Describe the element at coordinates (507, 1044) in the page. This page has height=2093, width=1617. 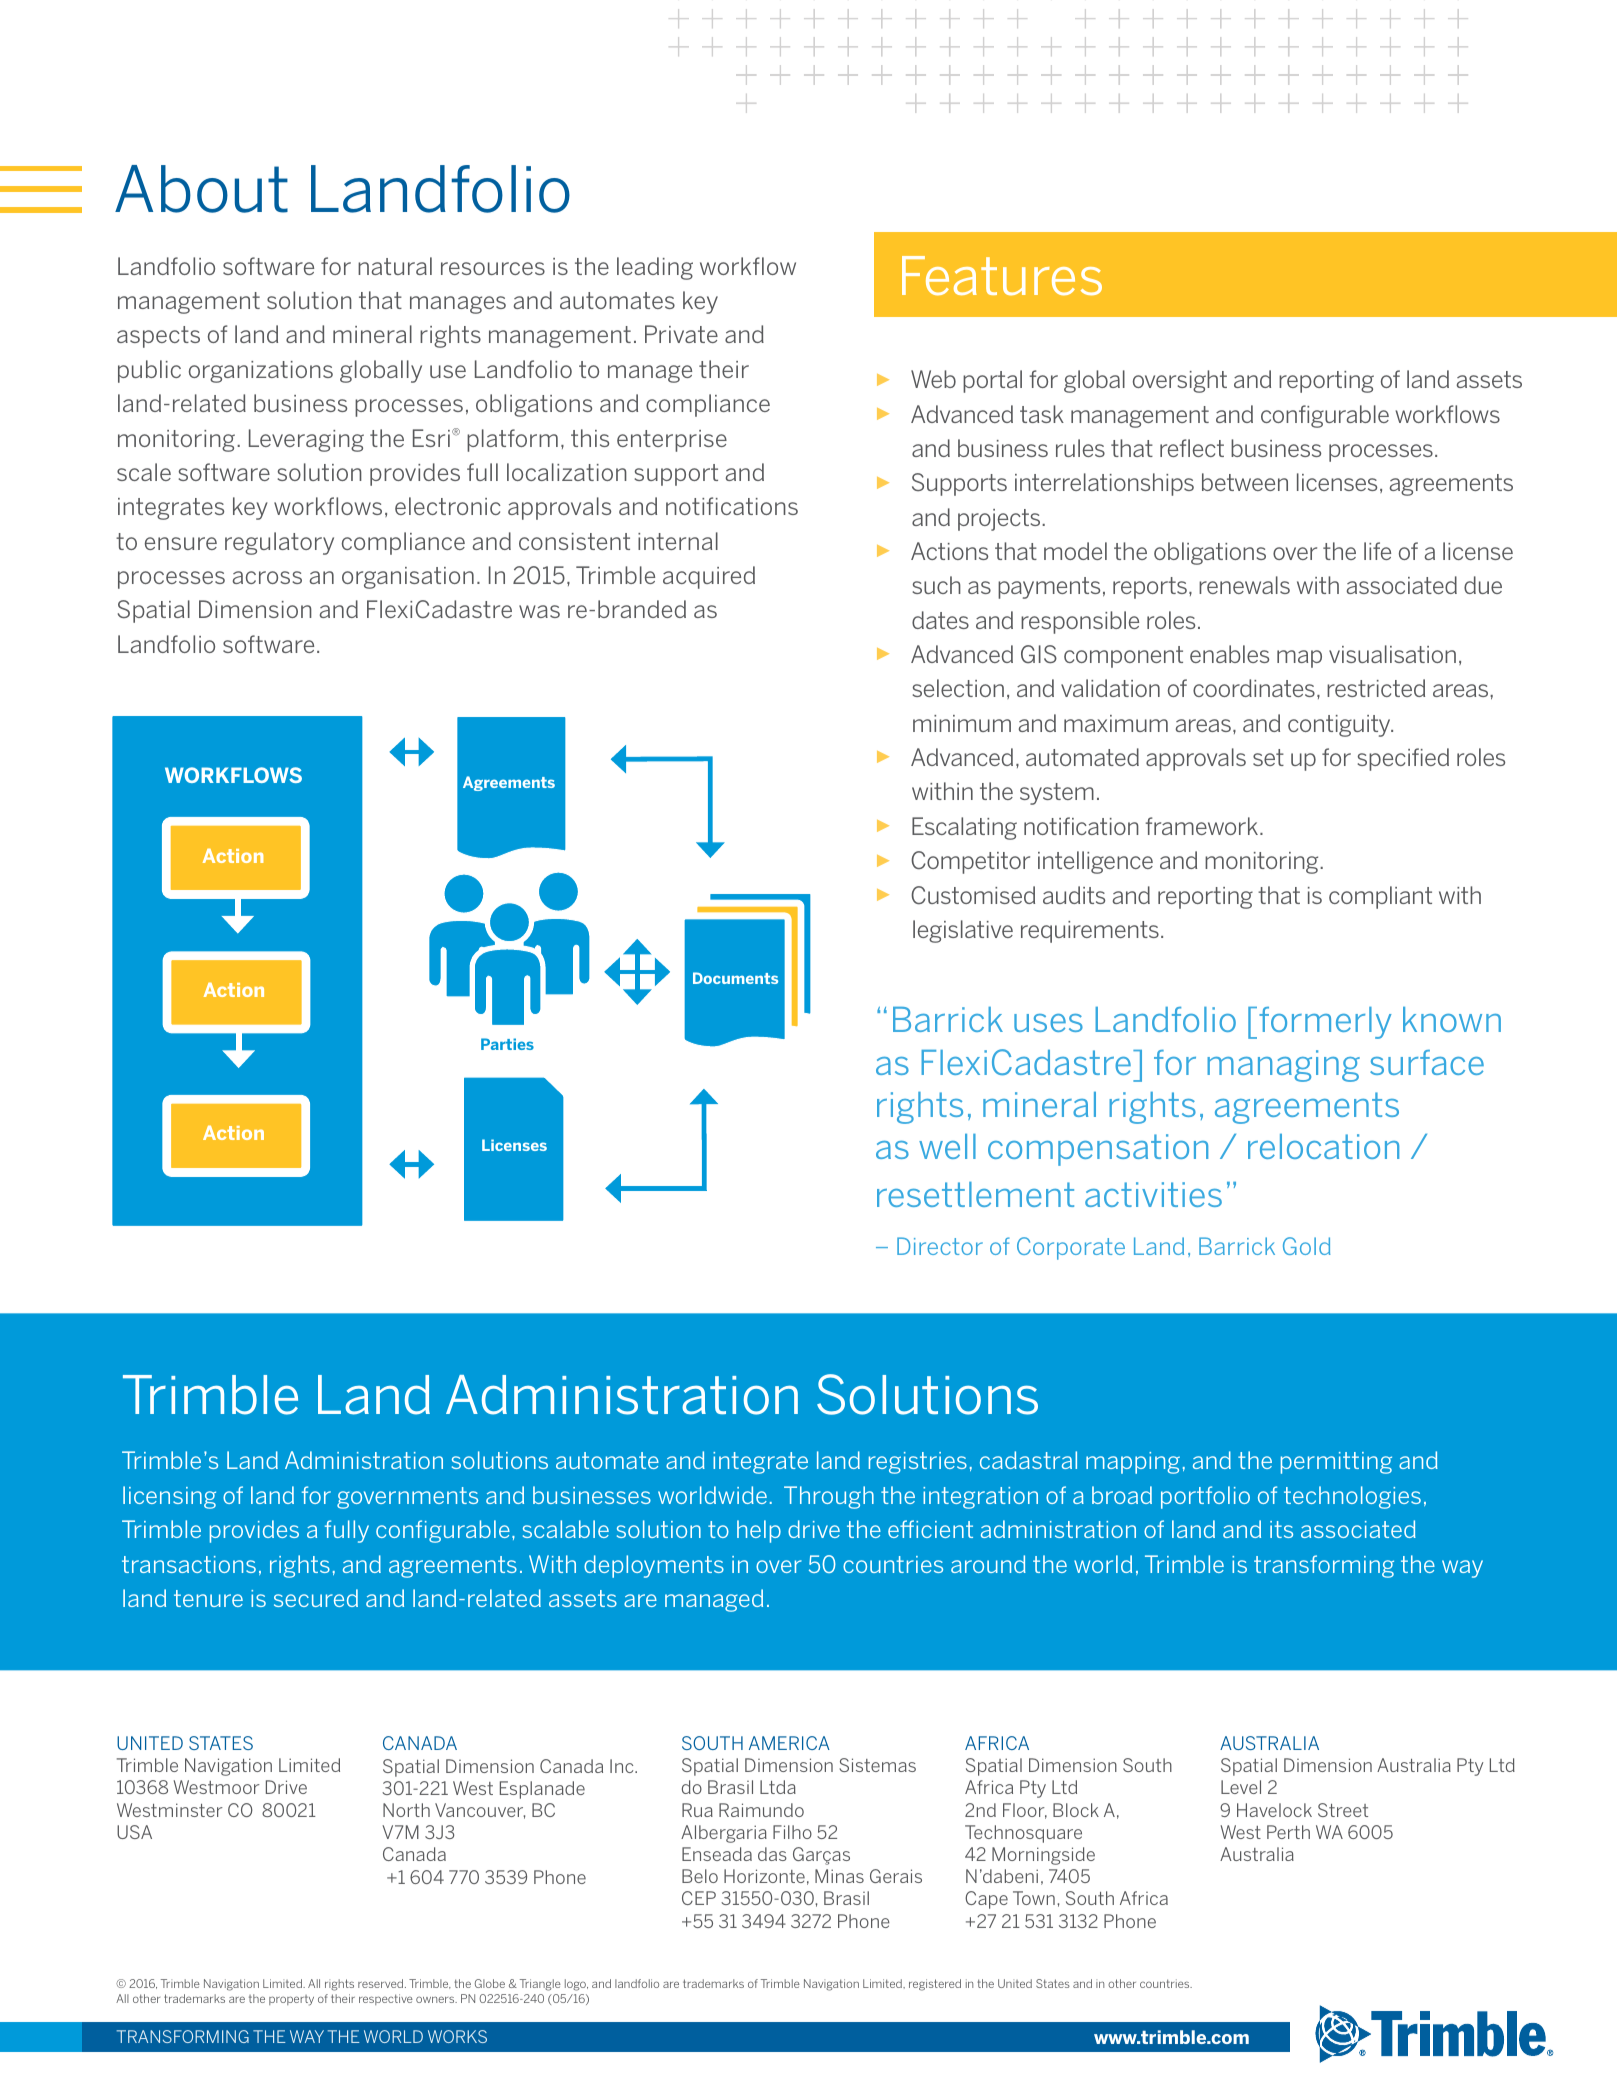
I see `Parties` at that location.
